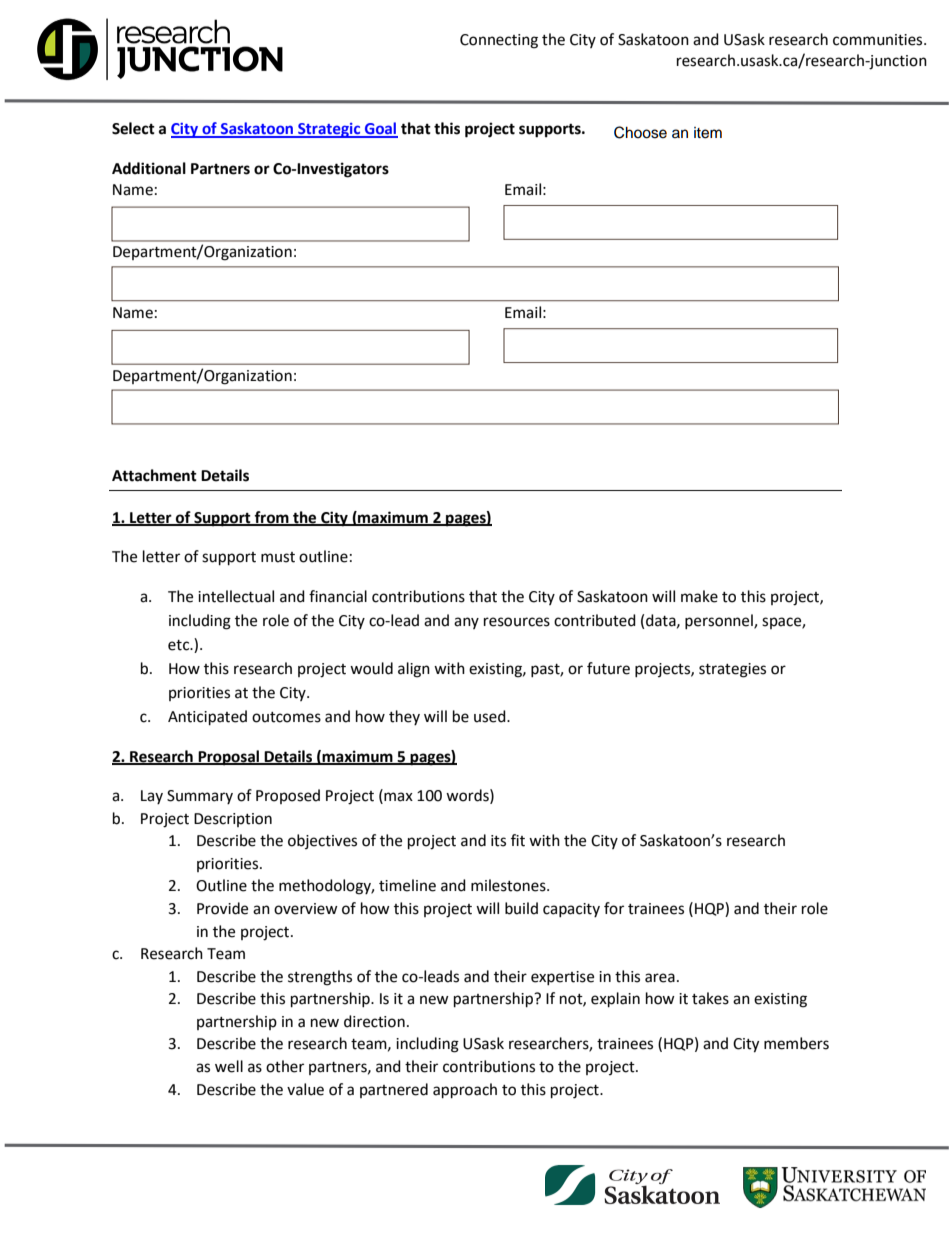 The width and height of the screenshot is (952, 1233). I want to click on communities, so click(879, 40).
